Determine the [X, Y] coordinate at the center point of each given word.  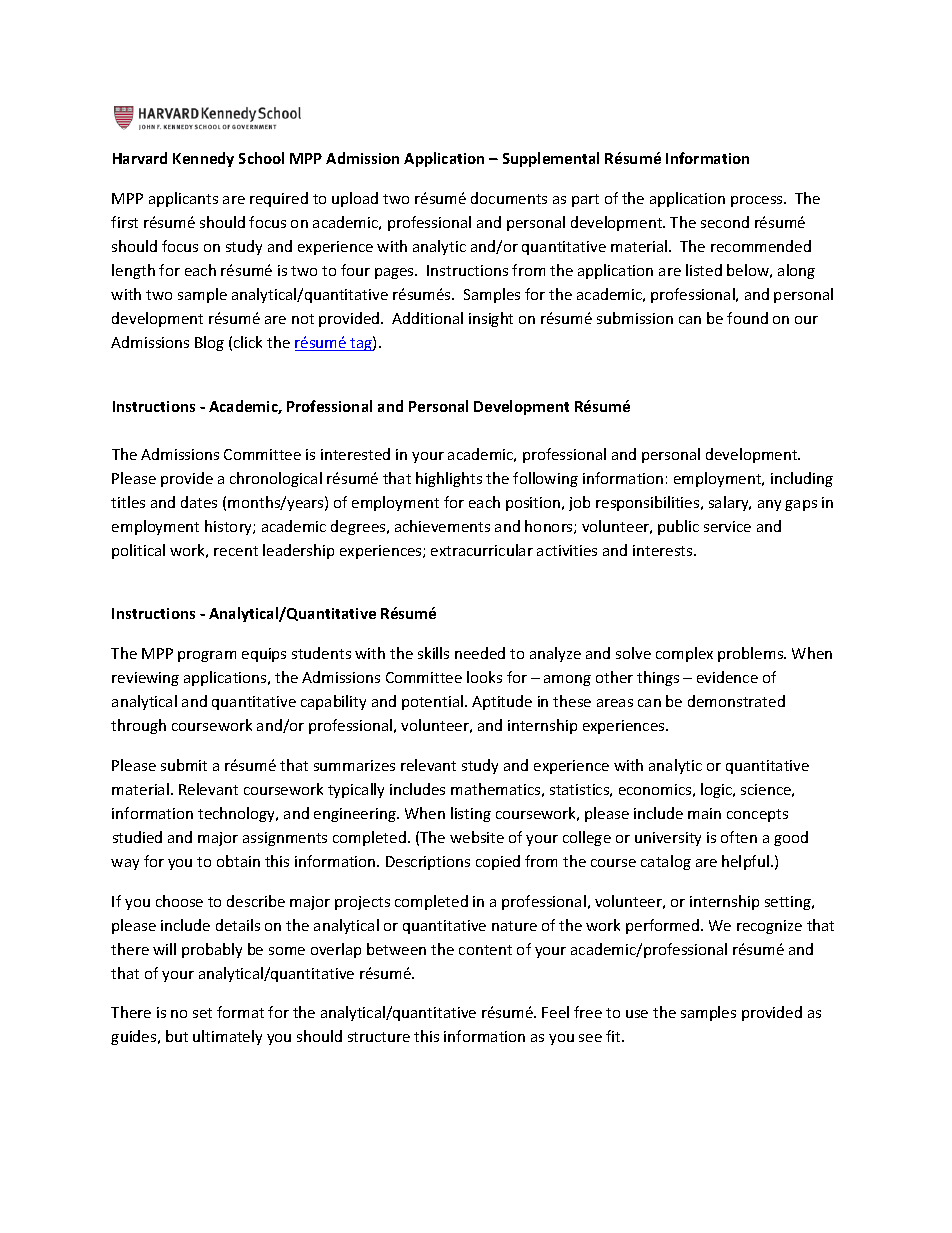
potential [432, 702]
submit [184, 765]
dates [199, 502]
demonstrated [736, 701]
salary [730, 503]
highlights [449, 479]
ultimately [227, 1037]
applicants [183, 199]
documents [509, 198]
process [758, 201]
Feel [555, 1012]
